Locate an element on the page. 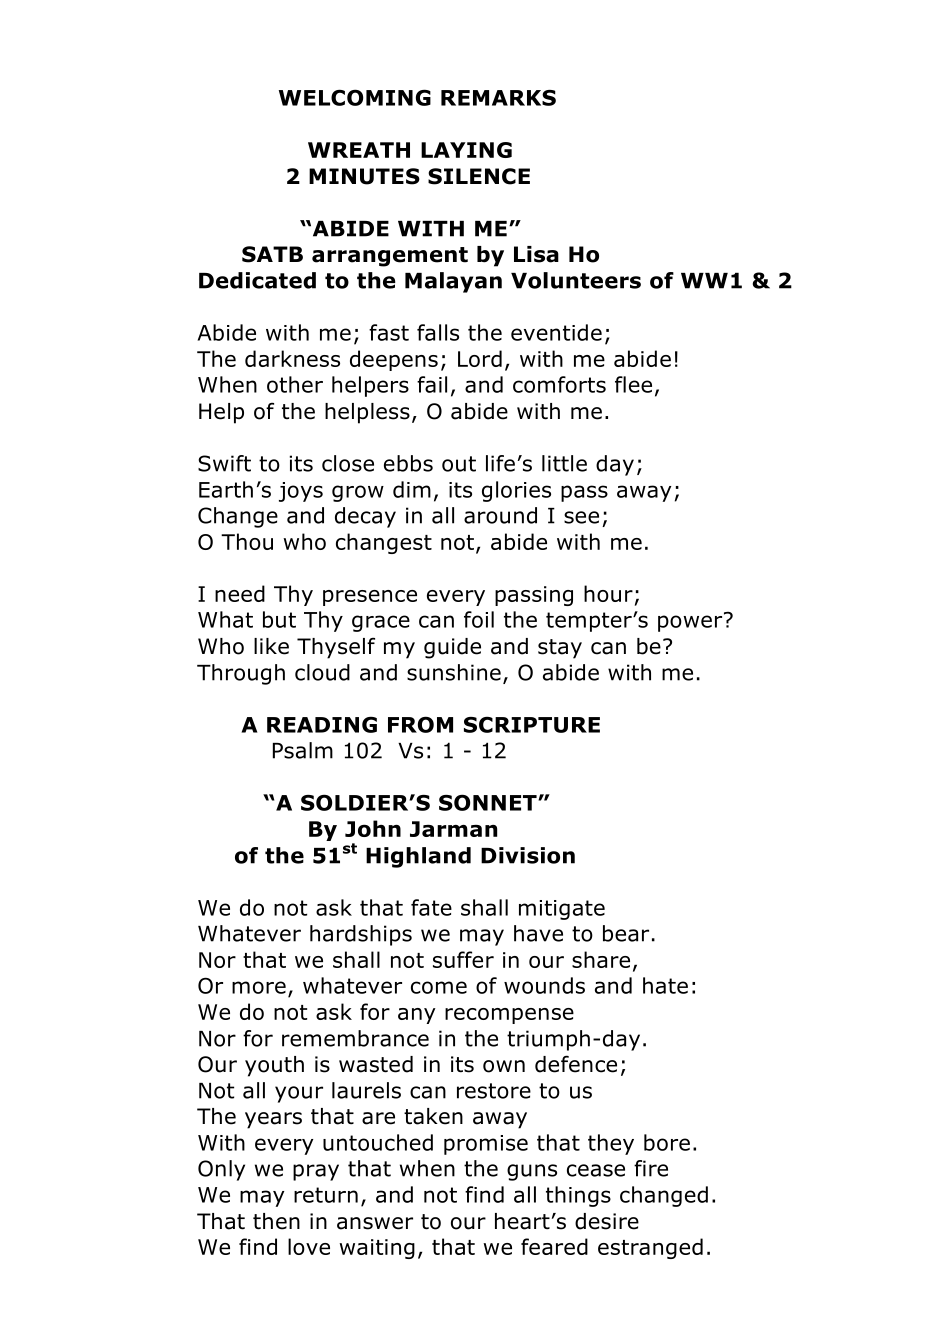 The height and width of the document is (1341, 945). like is located at coordinates (271, 646).
